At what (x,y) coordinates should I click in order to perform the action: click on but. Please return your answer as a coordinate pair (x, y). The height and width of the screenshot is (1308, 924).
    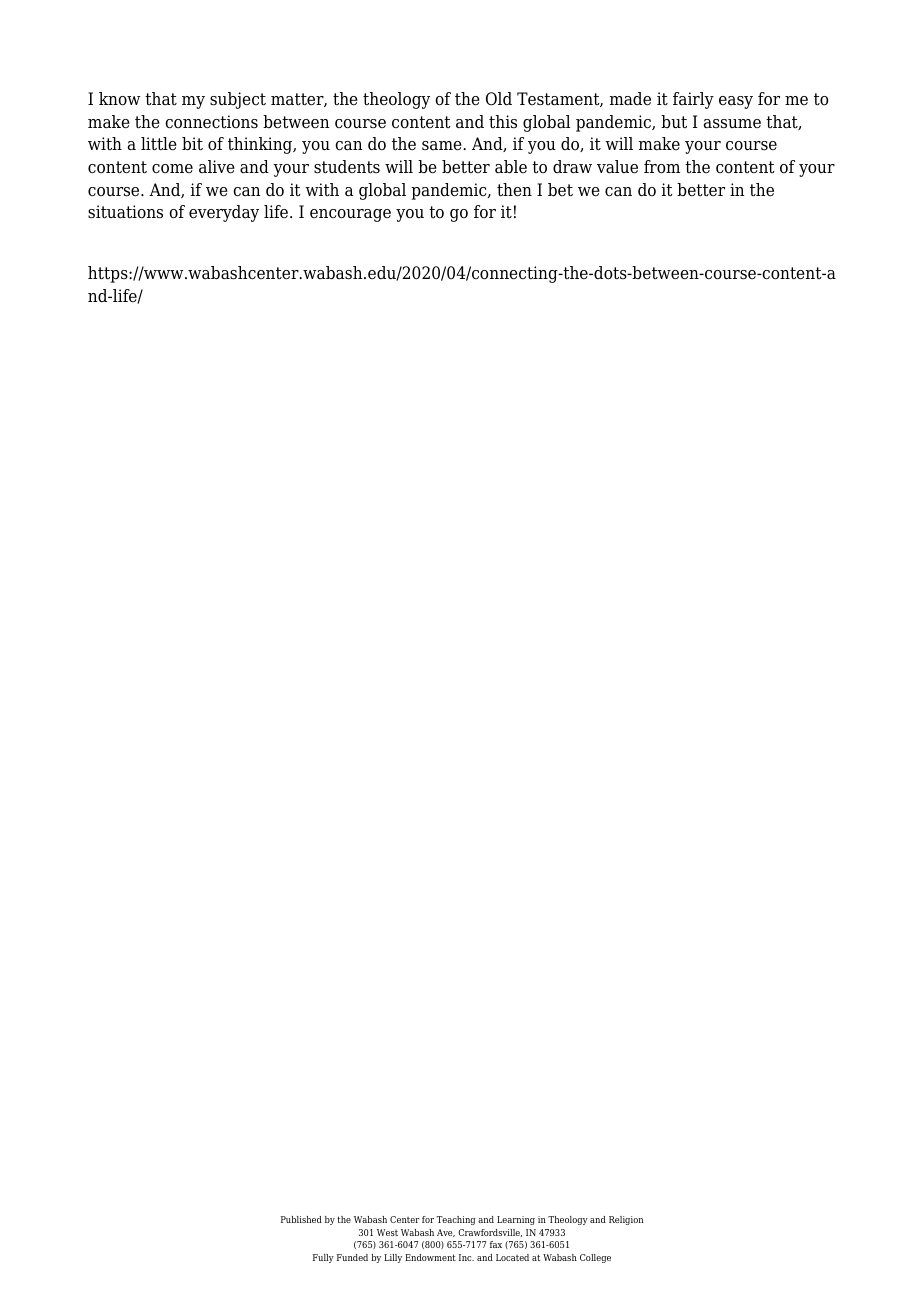
    Looking at the image, I should click on (674, 122).
